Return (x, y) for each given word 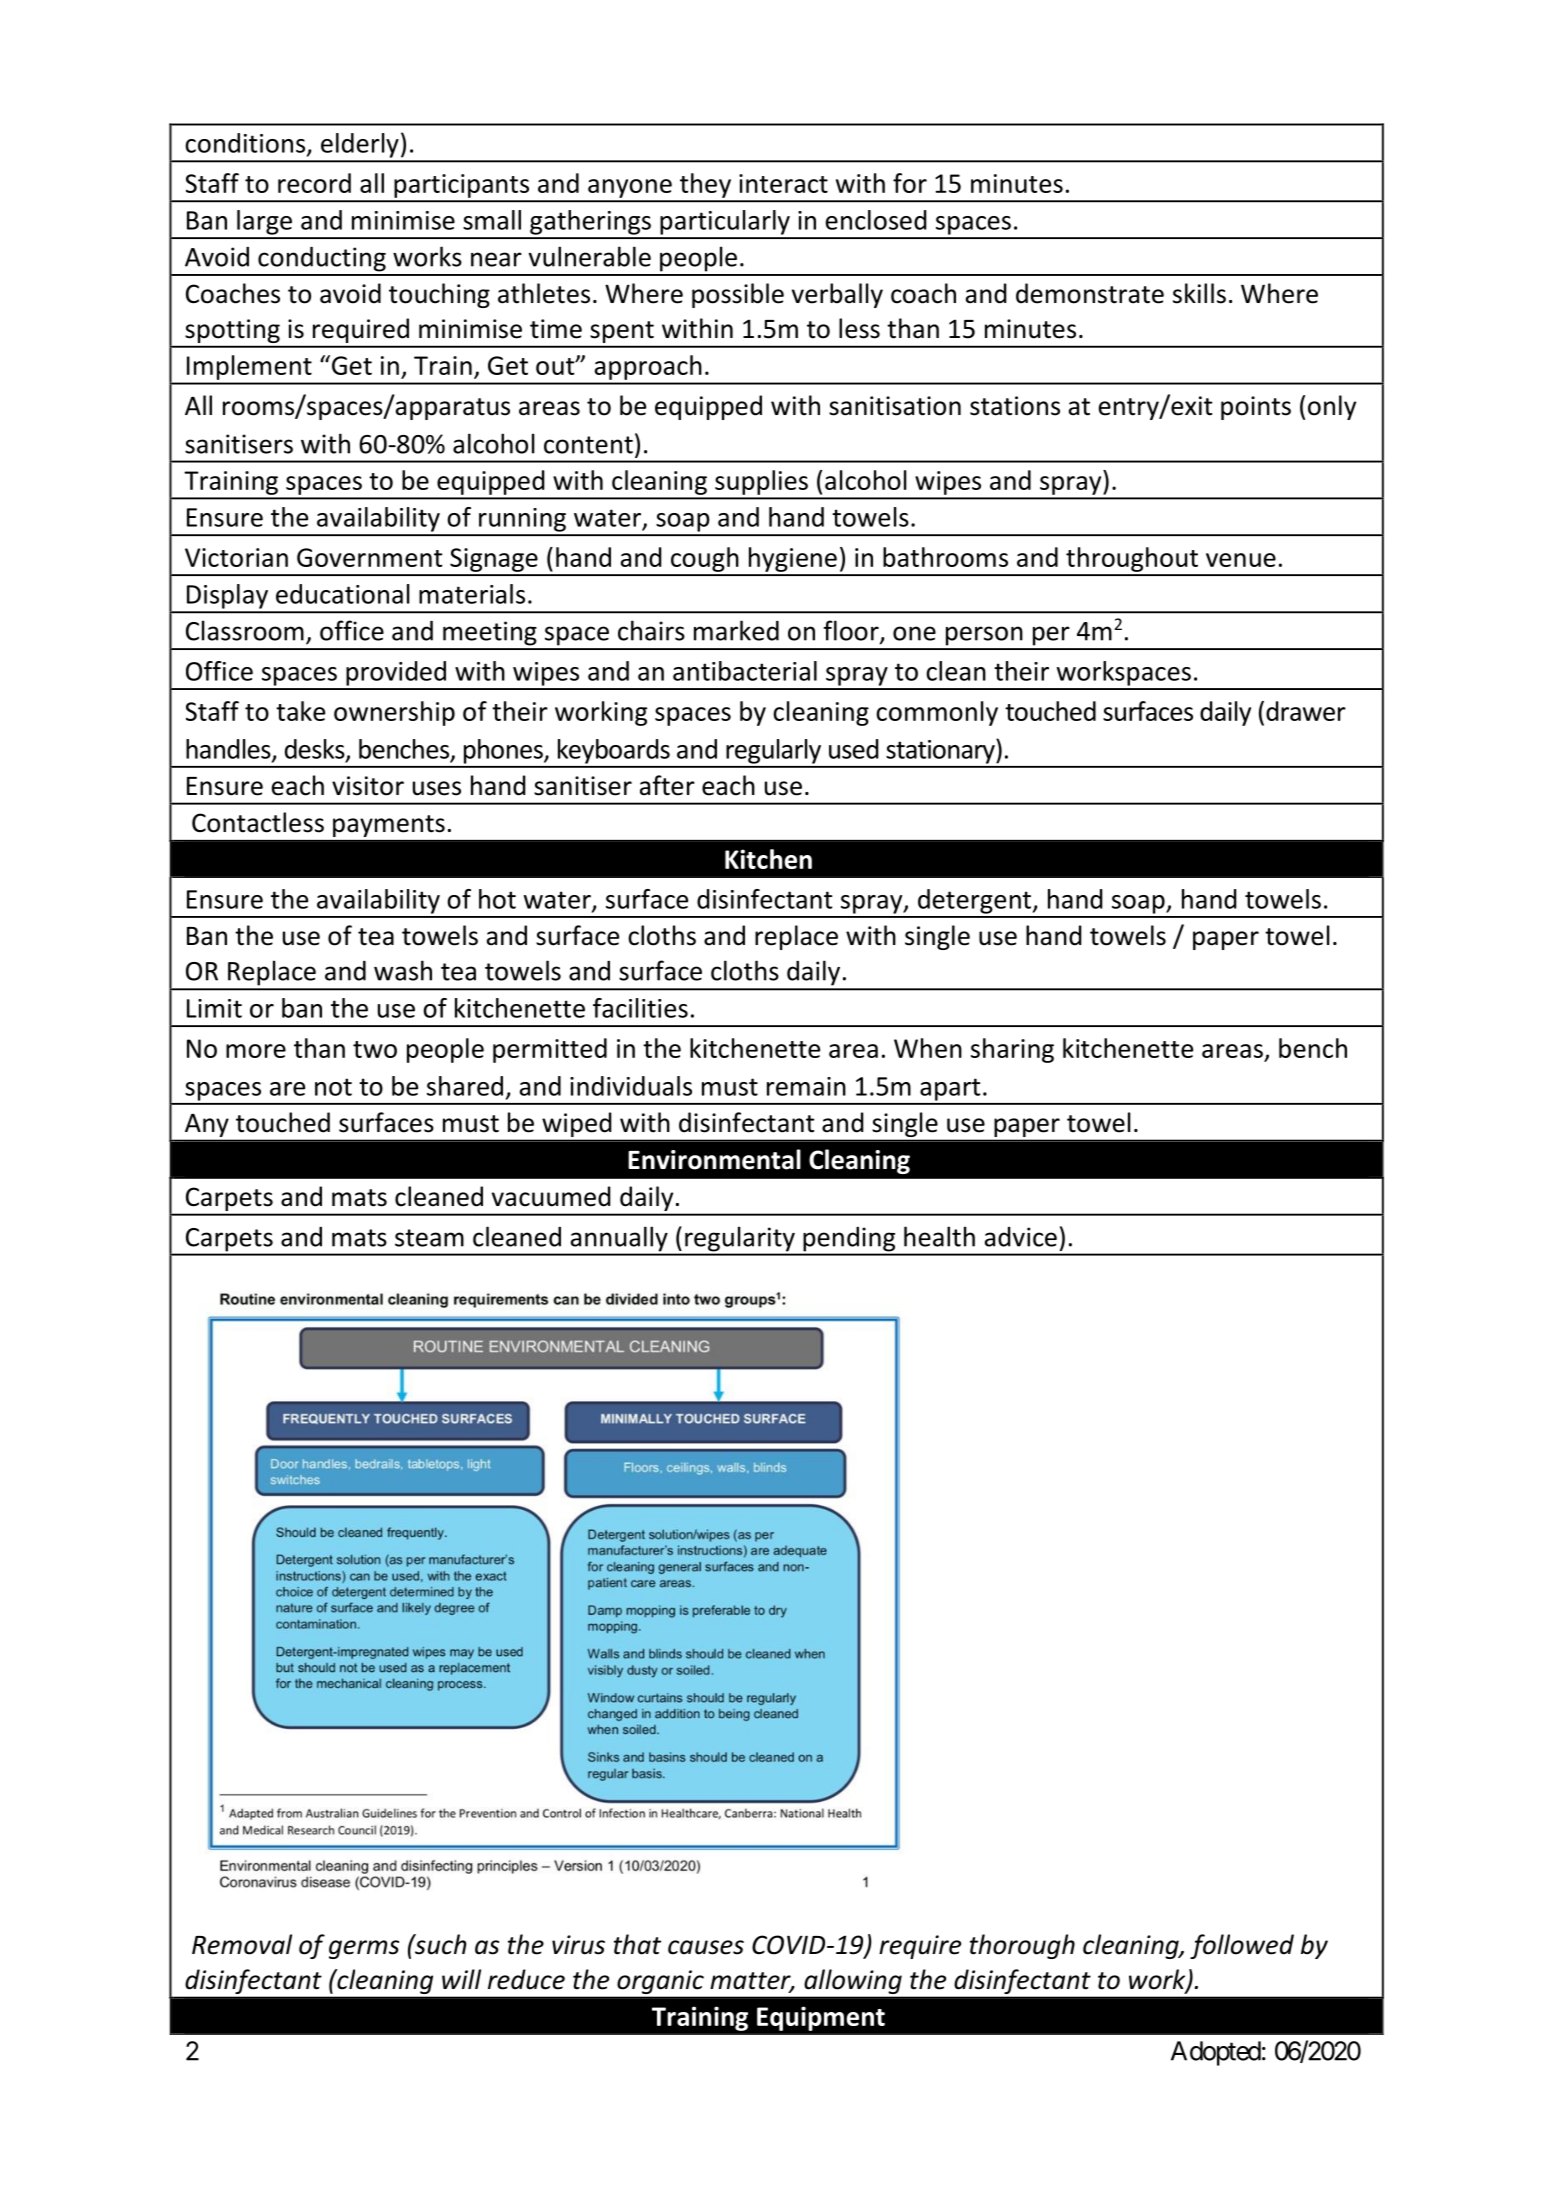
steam (429, 1238)
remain (806, 1086)
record (314, 183)
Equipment (821, 2018)
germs (364, 1949)
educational (343, 594)
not (333, 1087)
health (939, 1236)
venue (1241, 560)
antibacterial (745, 671)
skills (1199, 293)
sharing (1012, 1050)
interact (783, 183)
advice (1021, 1237)
